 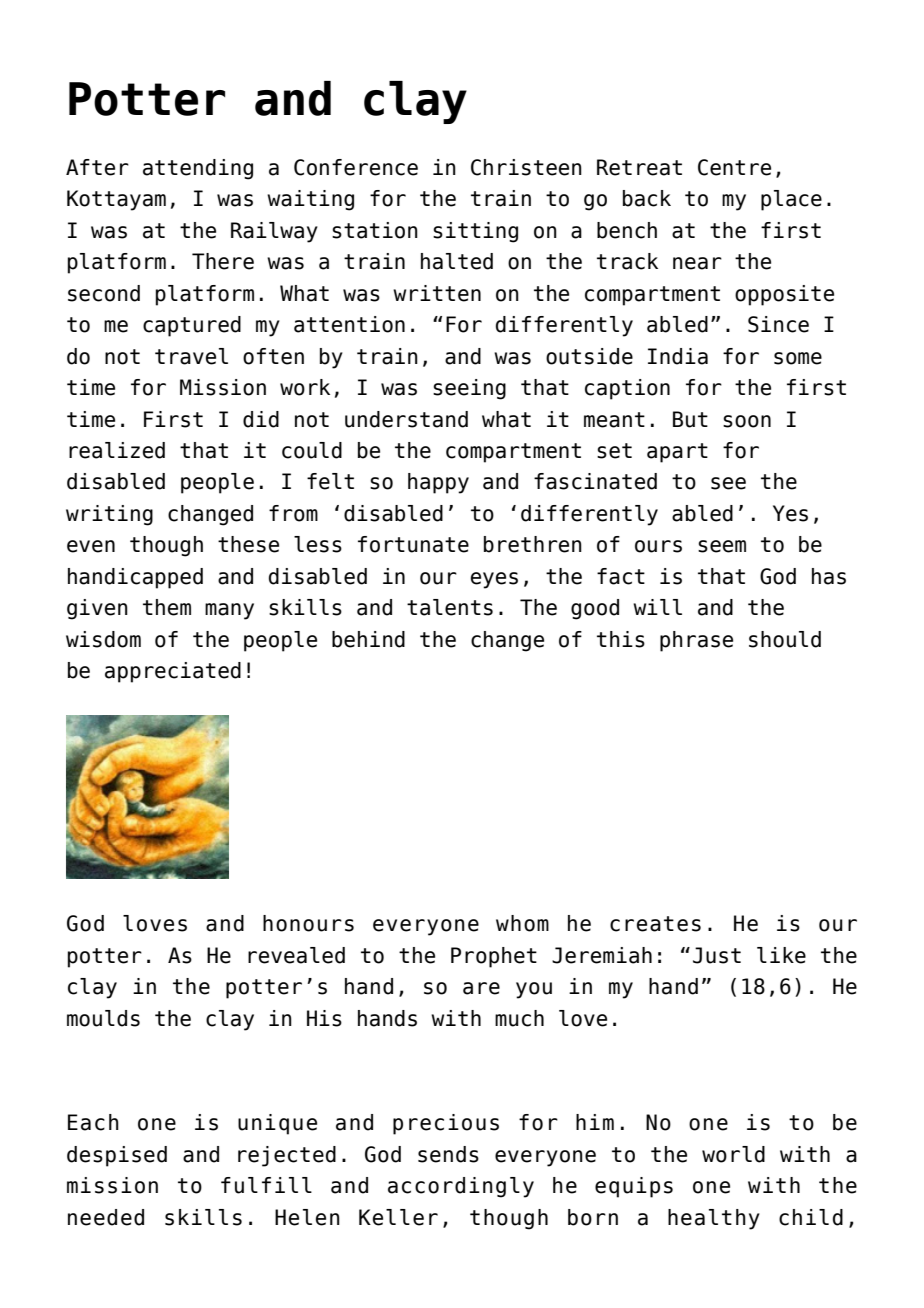 What do you see at coordinates (413, 544) in the screenshot?
I see `fortunate` at bounding box center [413, 544].
